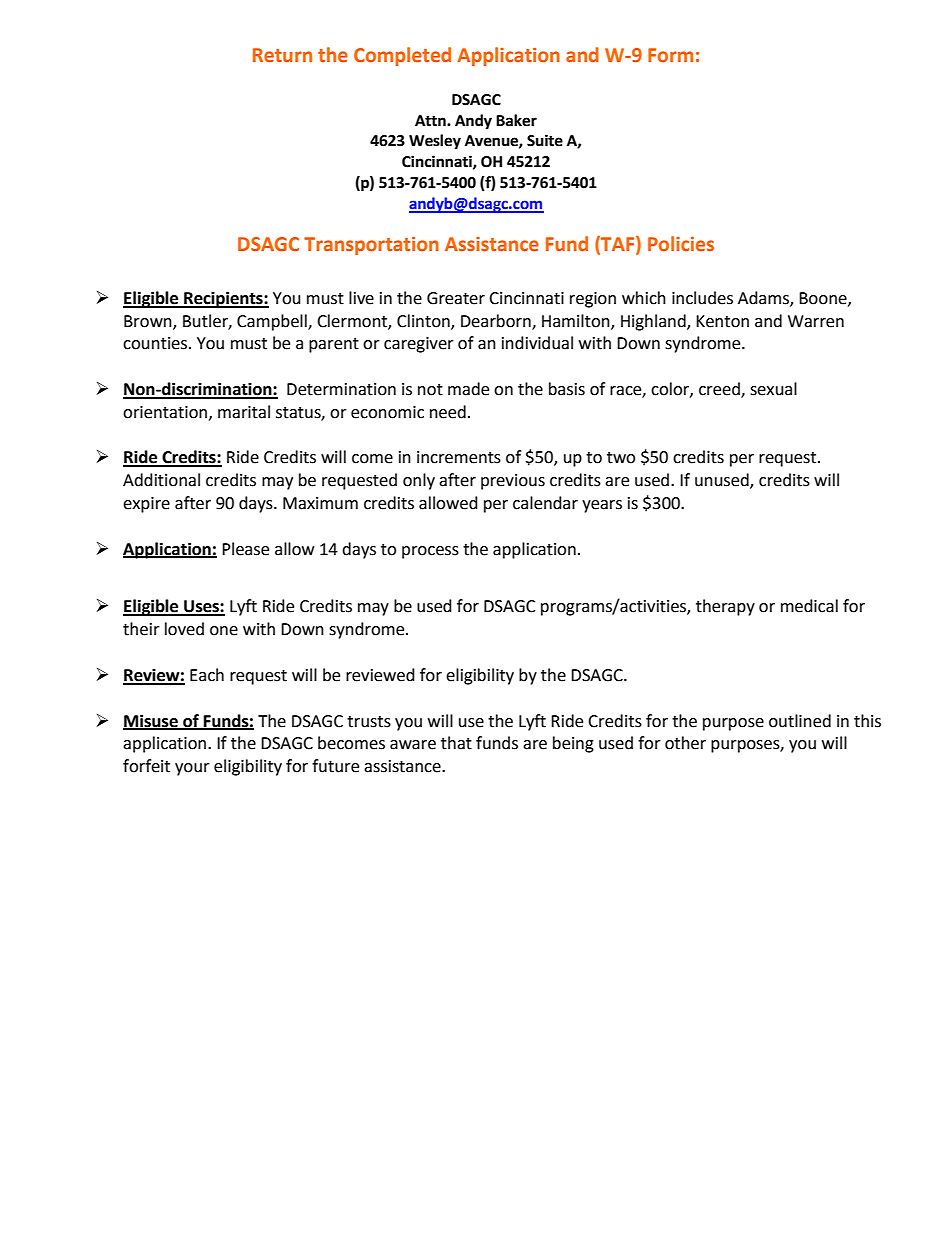 The height and width of the screenshot is (1233, 952). Describe the element at coordinates (273, 322) in the screenshot. I see `Campbell` at that location.
